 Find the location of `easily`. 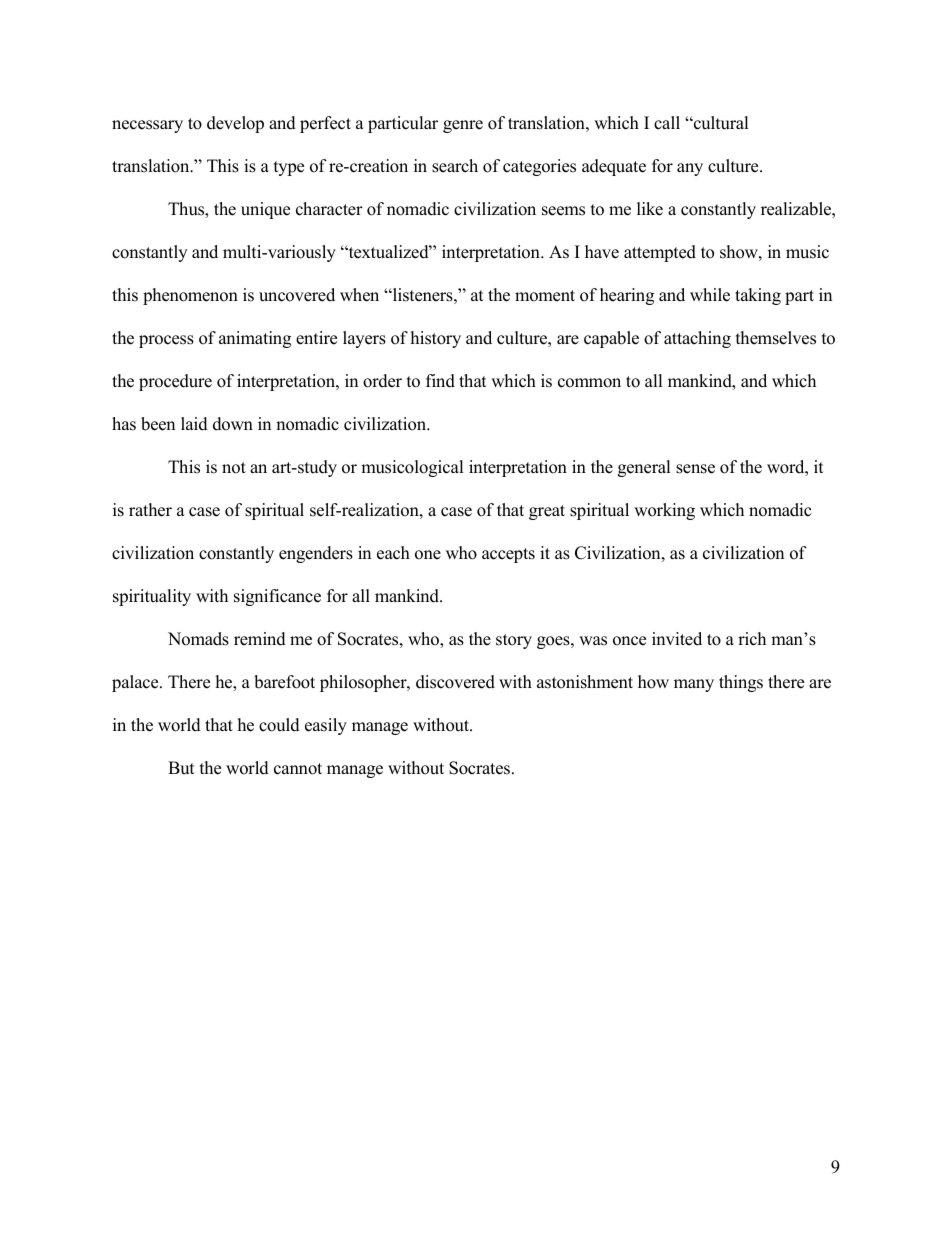

easily is located at coordinates (326, 726).
